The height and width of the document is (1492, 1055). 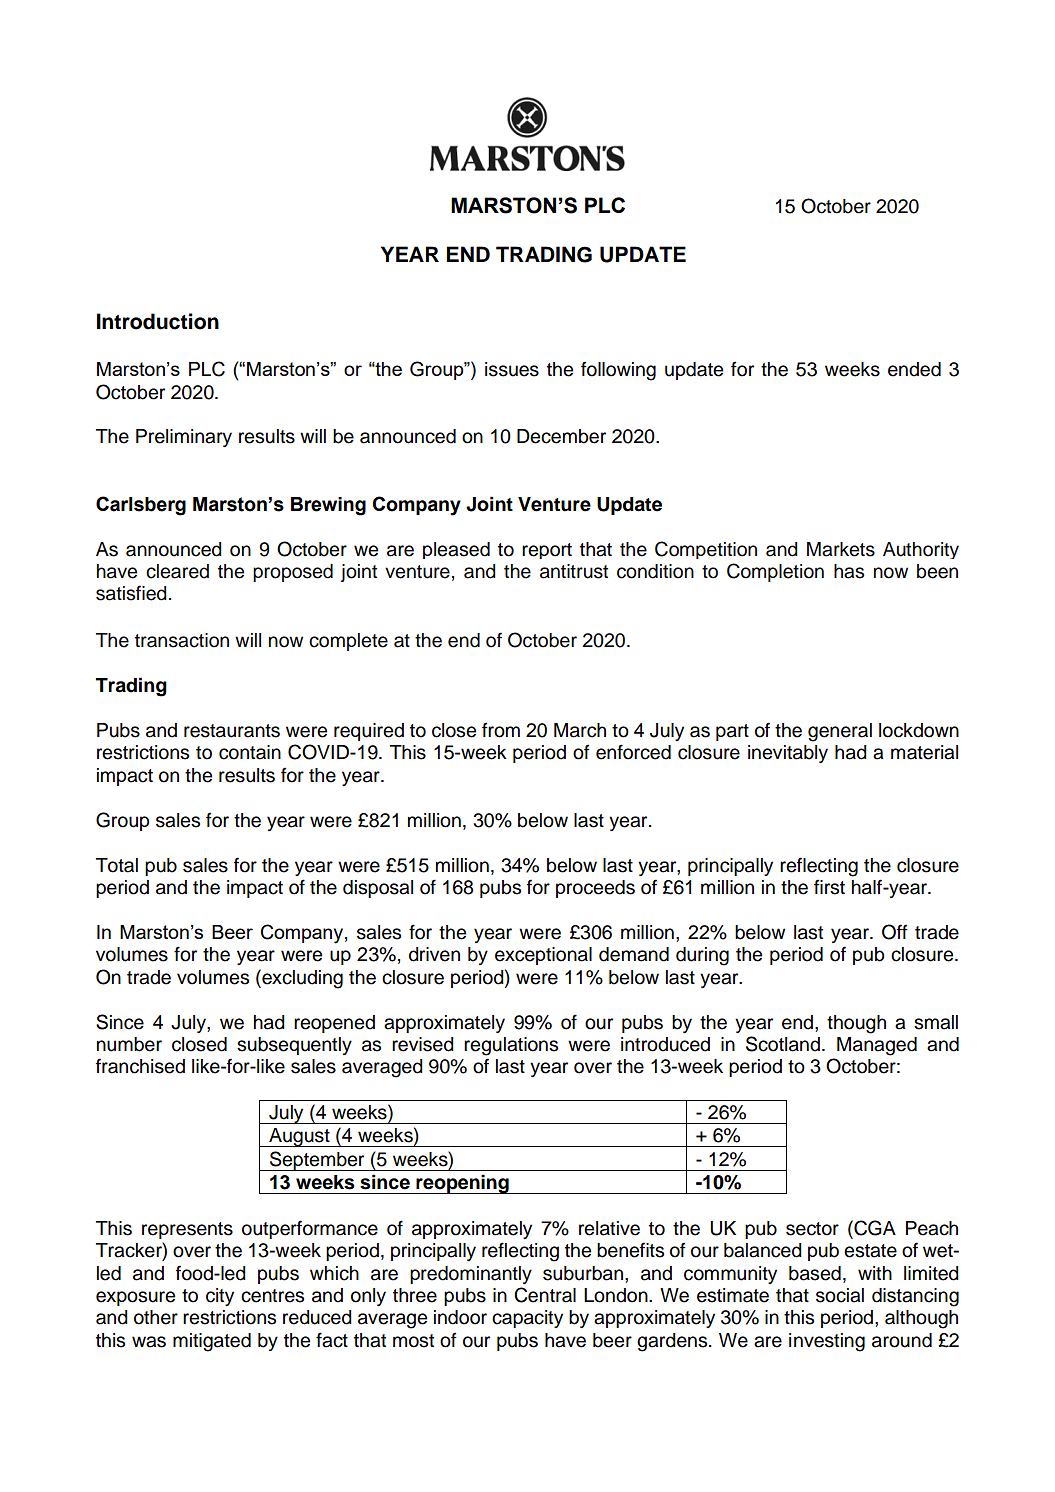 I want to click on issues, so click(x=512, y=369).
